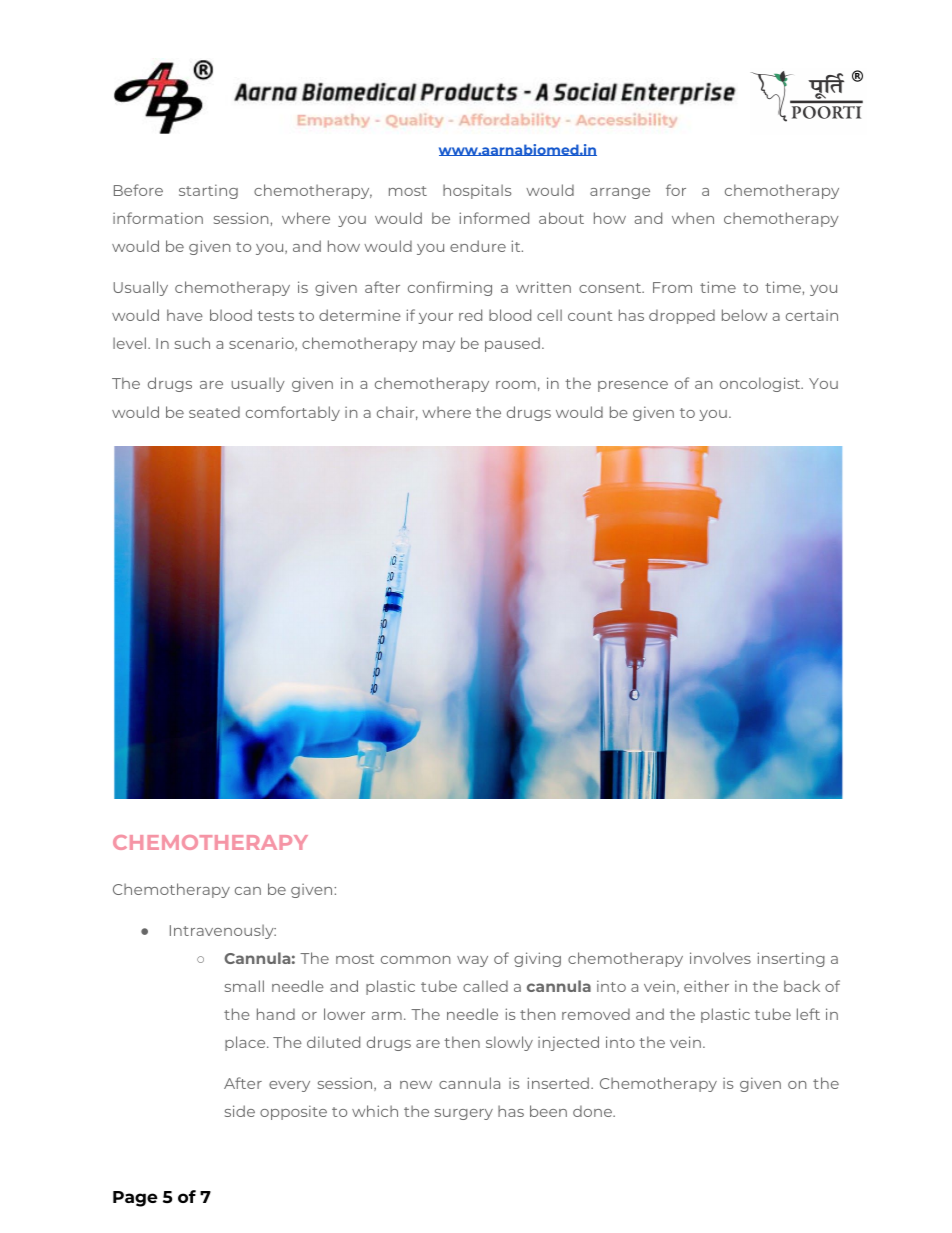 Image resolution: width=952 pixels, height=1233 pixels. Describe the element at coordinates (693, 218) in the screenshot. I see `when` at that location.
